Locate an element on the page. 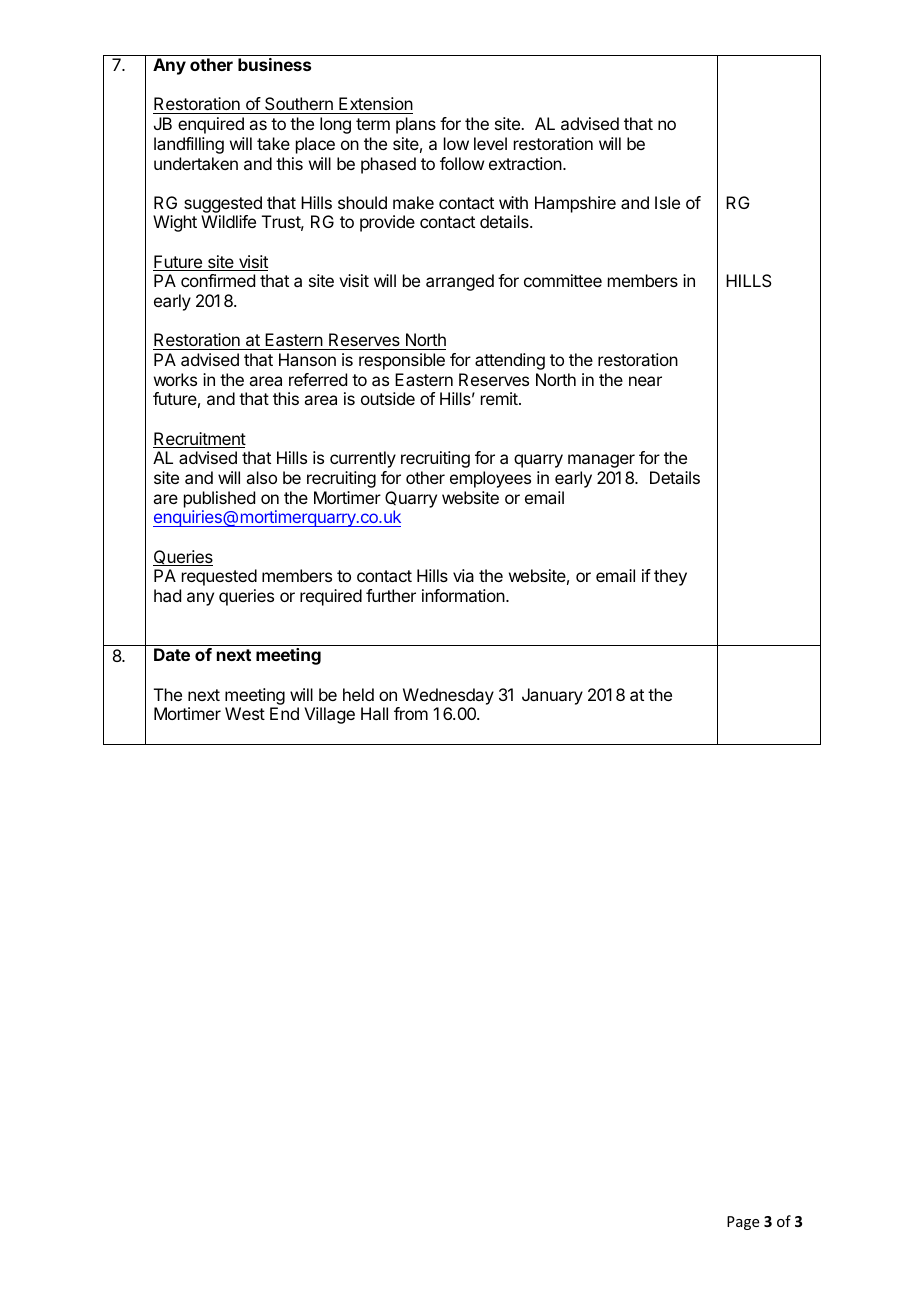  they is located at coordinates (670, 577).
